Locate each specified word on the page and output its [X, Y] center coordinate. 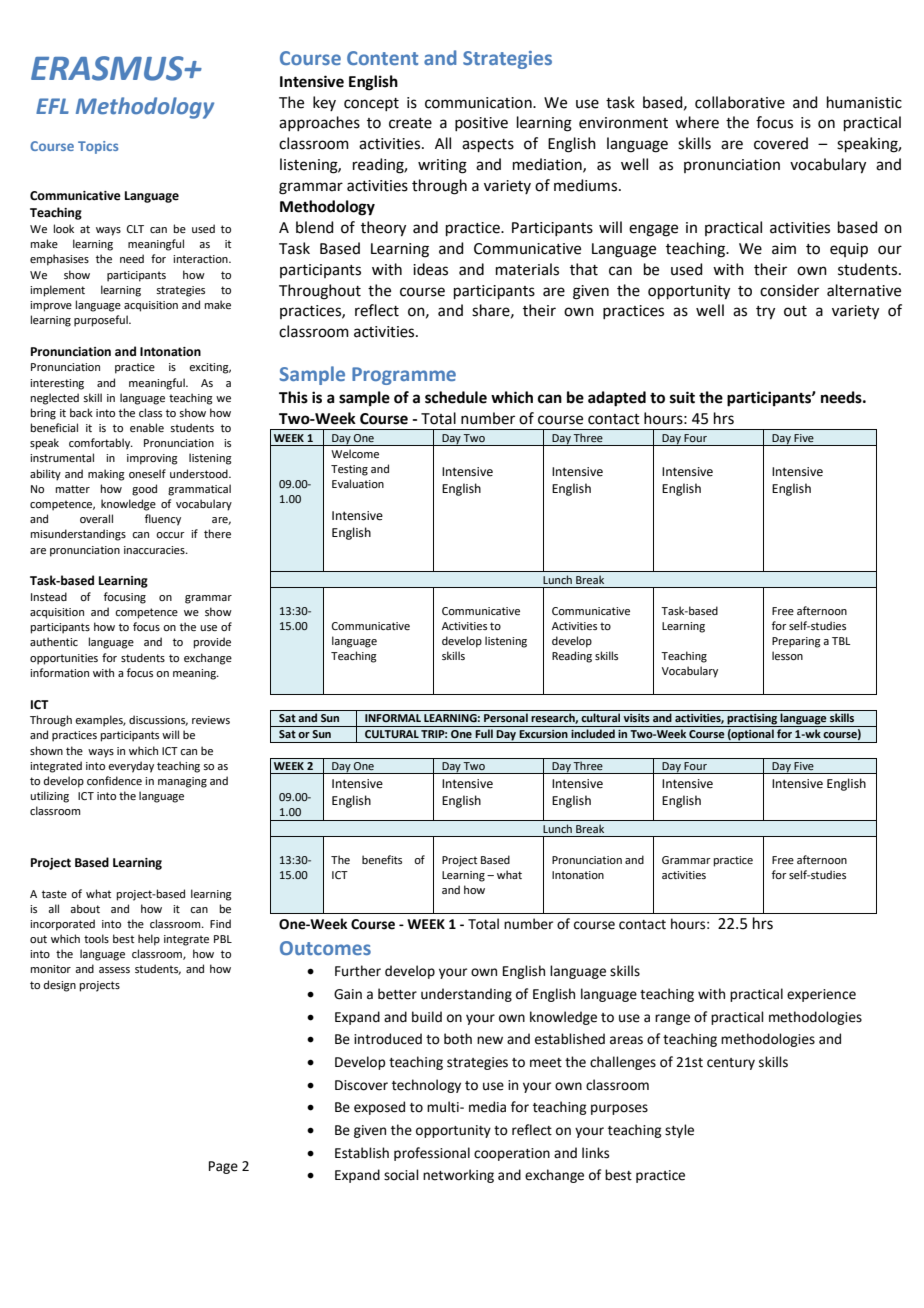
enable [147, 427]
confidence [114, 780]
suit [682, 397]
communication [479, 103]
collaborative [740, 102]
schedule [456, 397]
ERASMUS [108, 68]
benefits [382, 859]
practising [752, 720]
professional [432, 1154]
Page [223, 1167]
